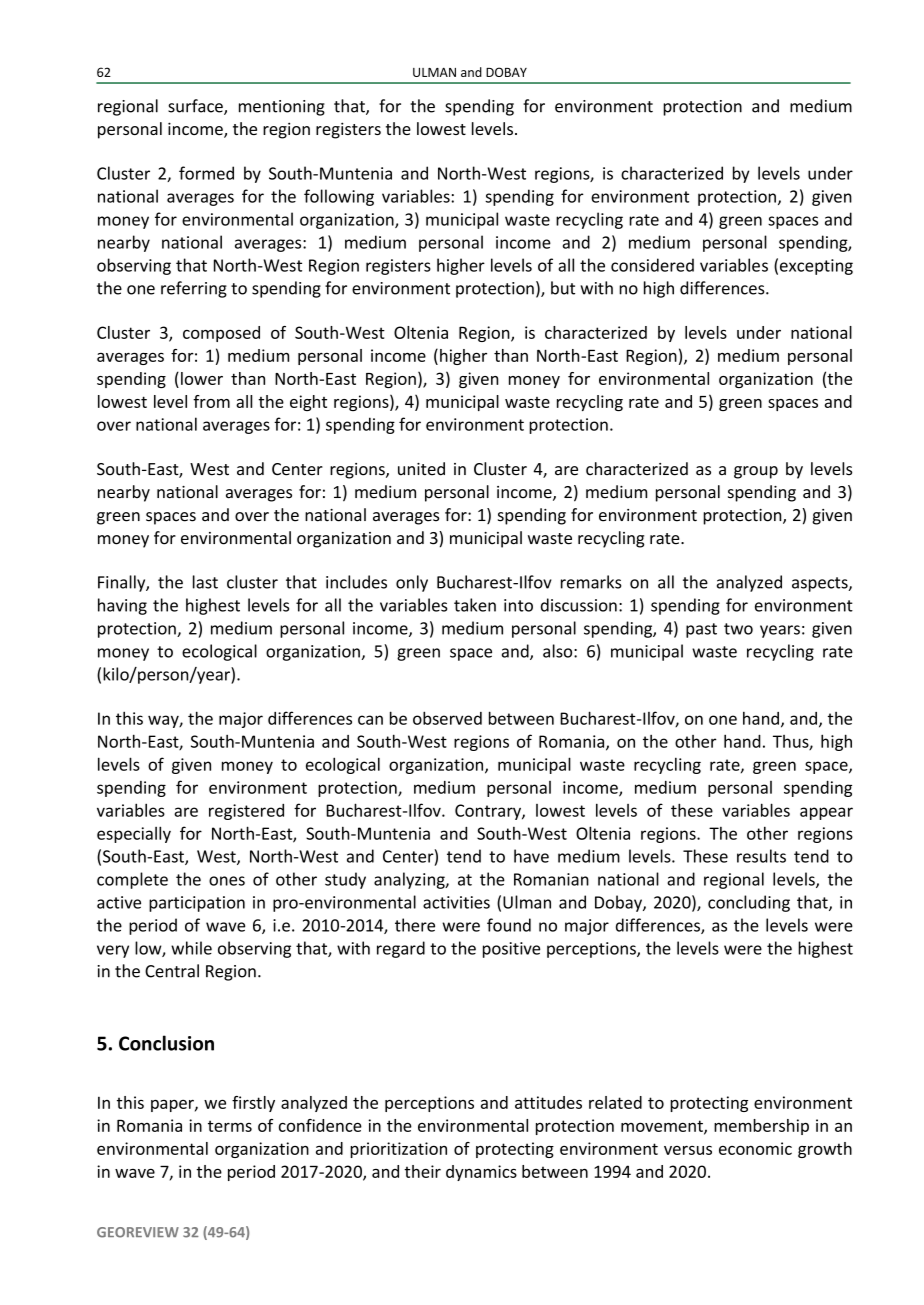 This screenshot has height=1305, width=924. I want to click on considered, so click(652, 265).
